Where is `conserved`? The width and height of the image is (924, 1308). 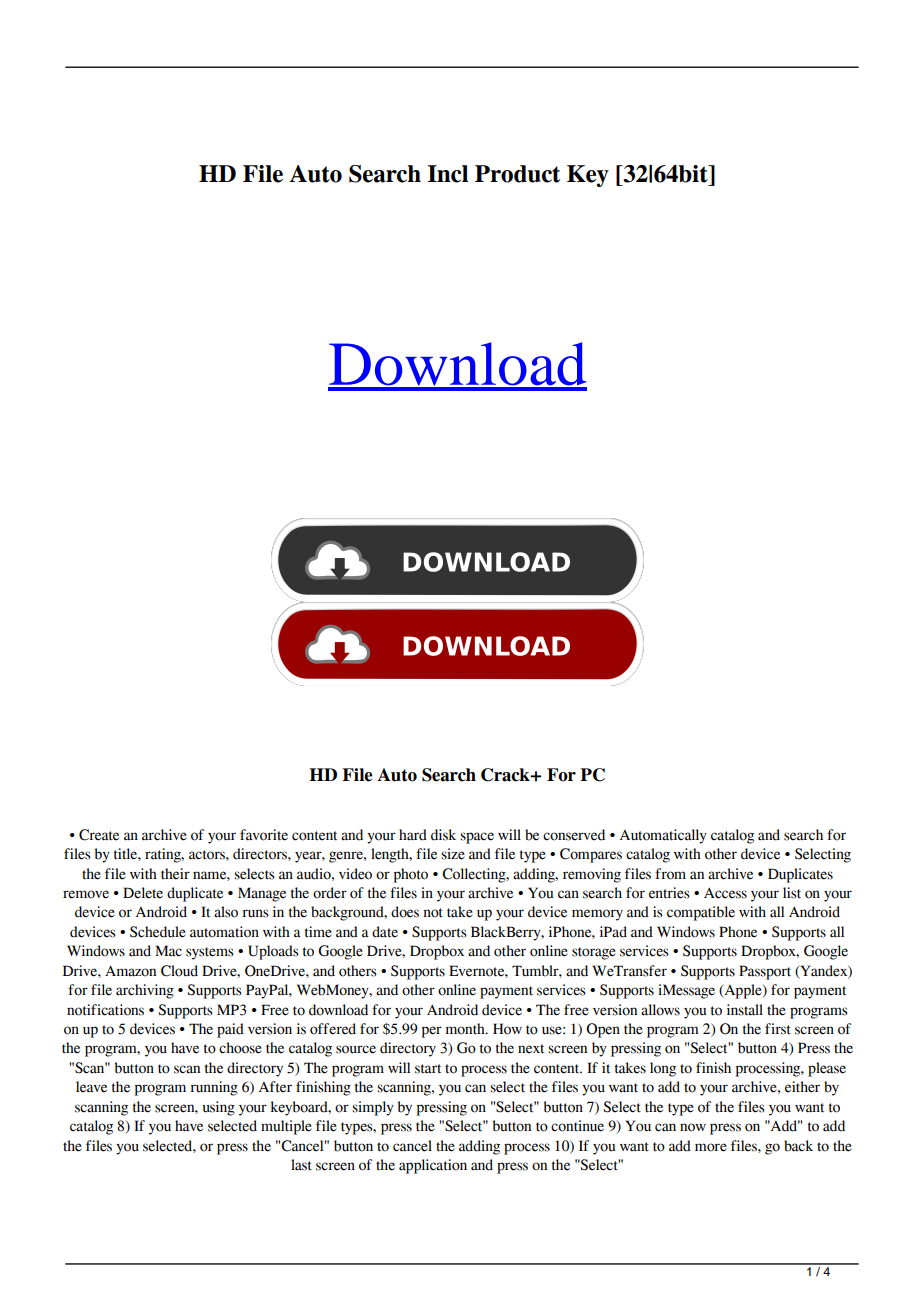
conserved is located at coordinates (574, 835).
